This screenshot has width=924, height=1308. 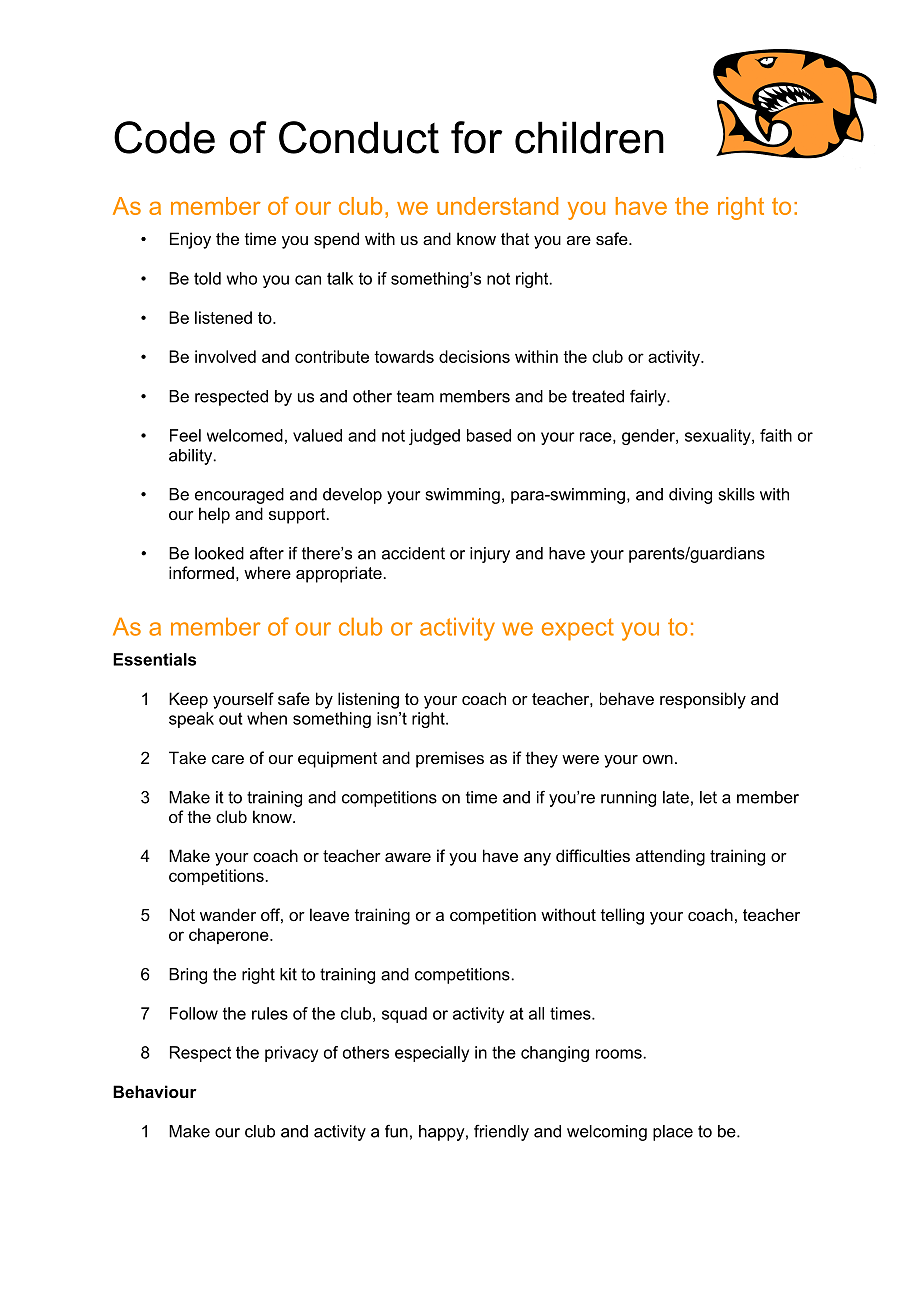 What do you see at coordinates (497, 206) in the screenshot?
I see `understand` at bounding box center [497, 206].
